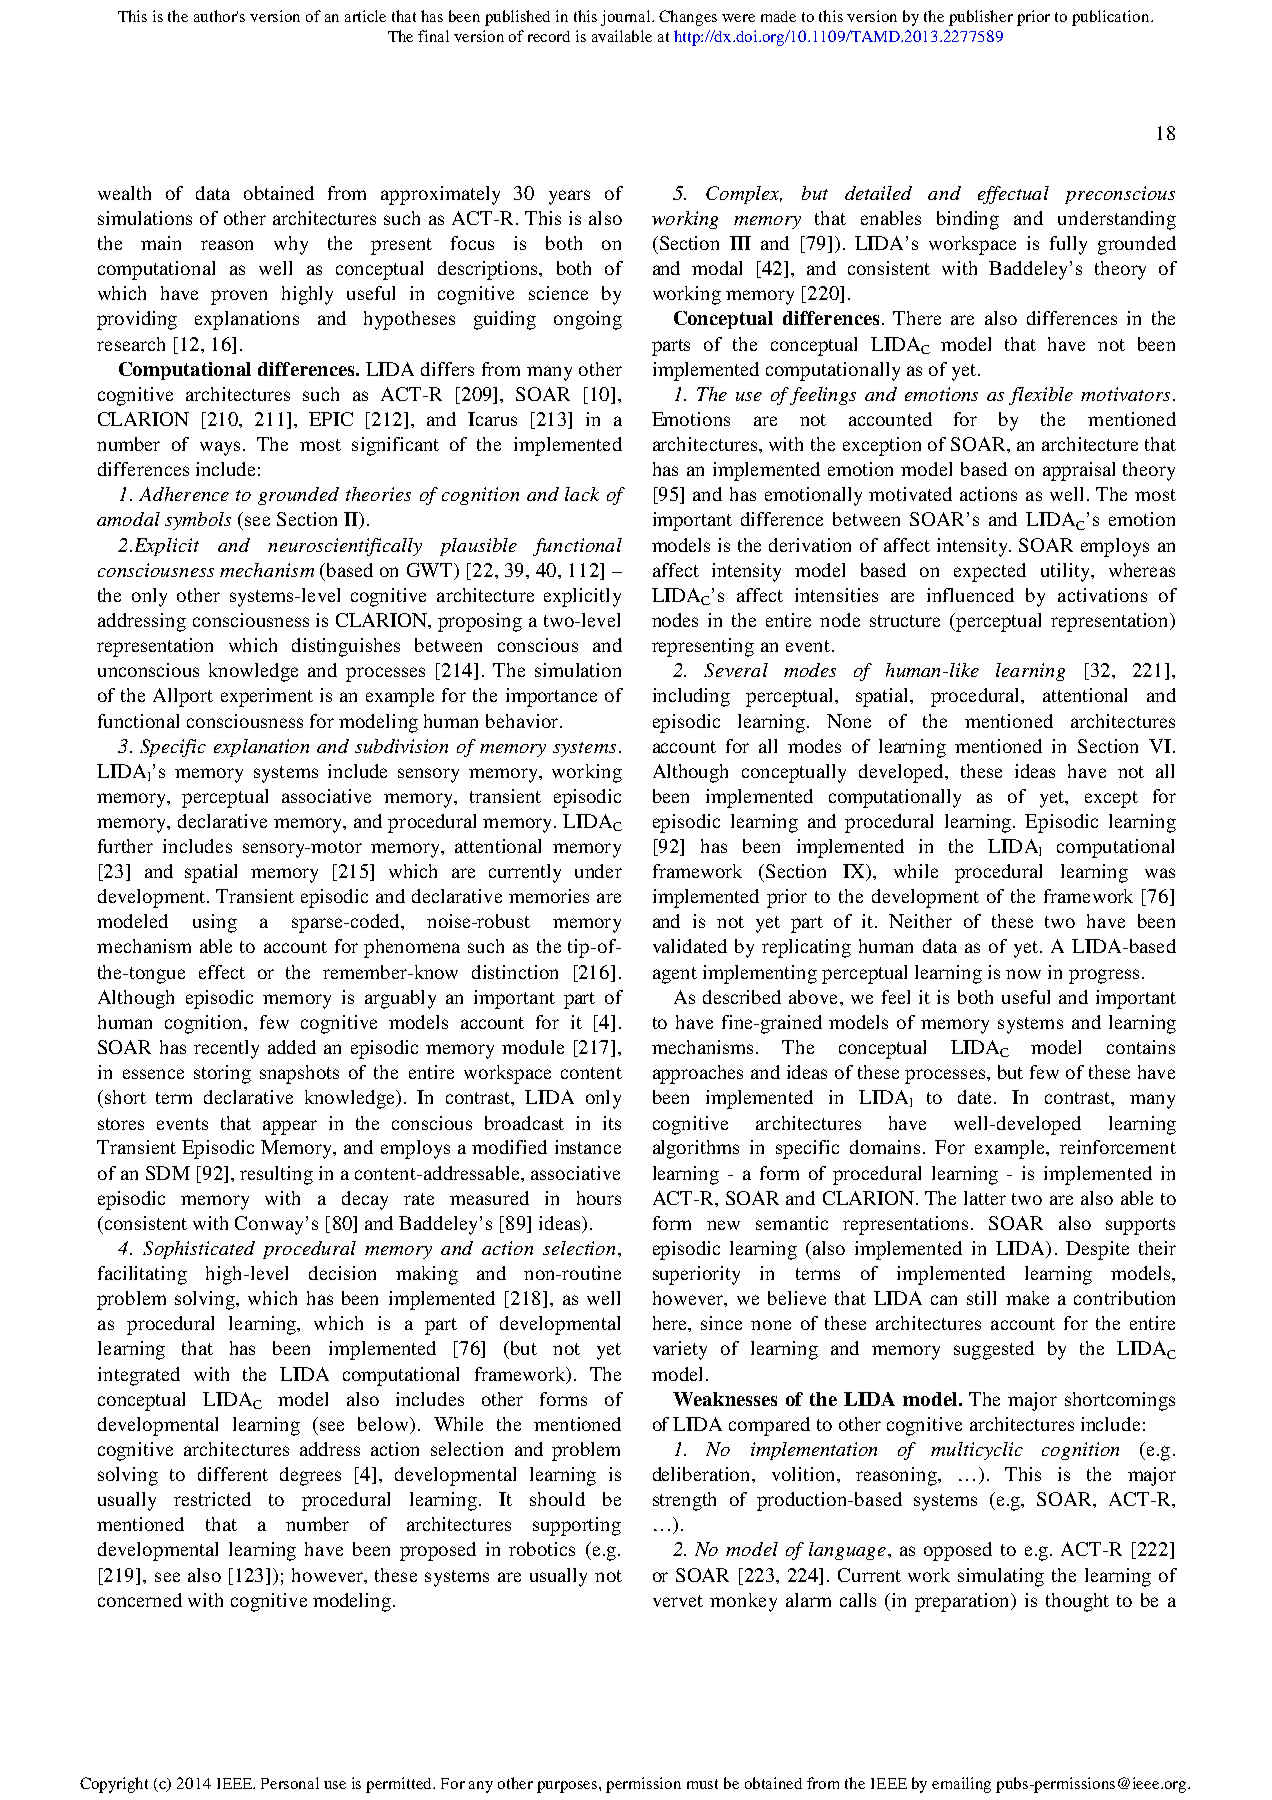 The height and width of the page is (1800, 1272). What do you see at coordinates (549, 896) in the page?
I see `memories` at bounding box center [549, 896].
